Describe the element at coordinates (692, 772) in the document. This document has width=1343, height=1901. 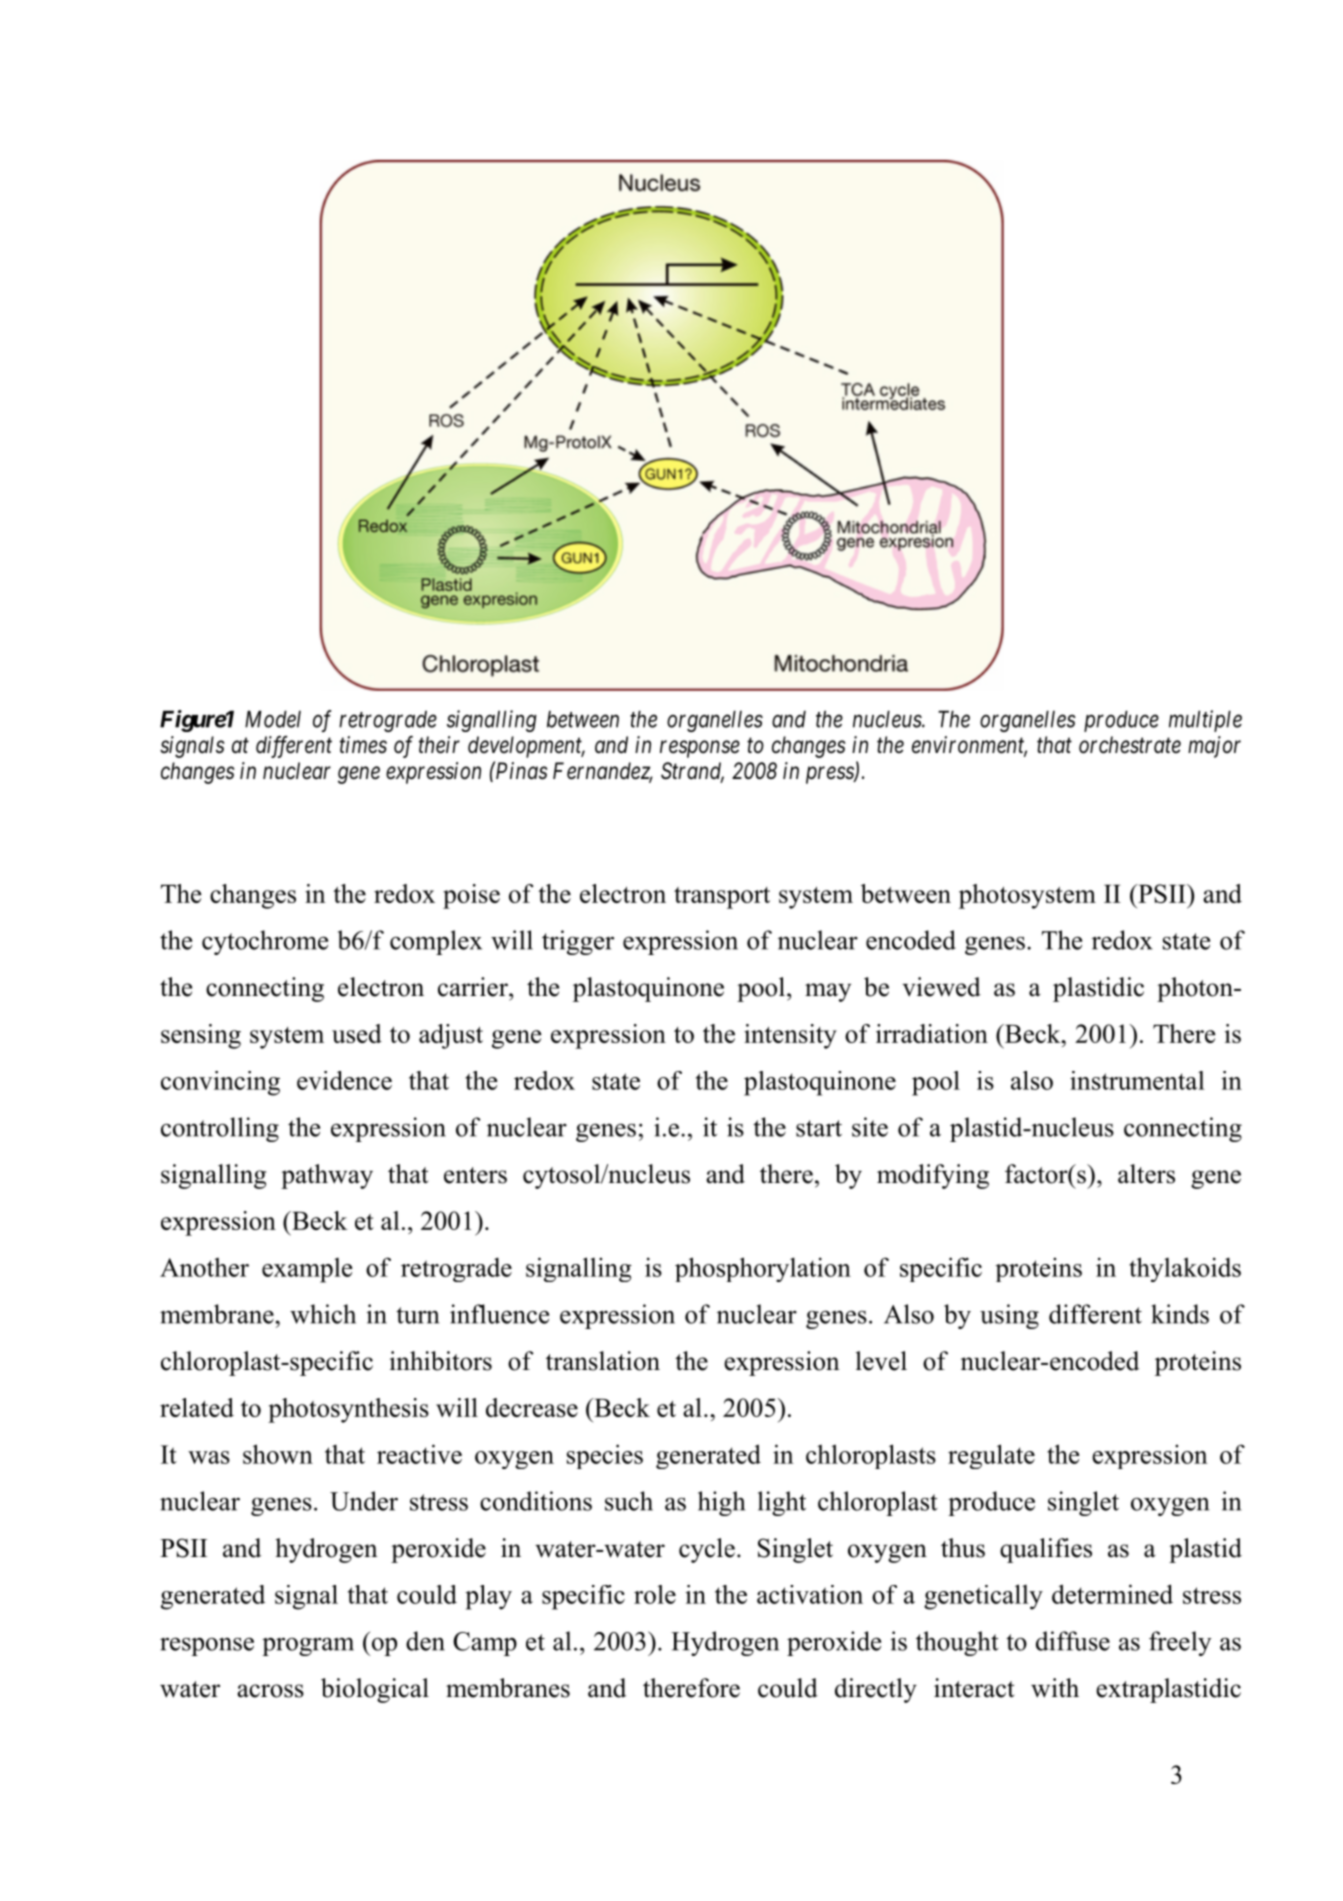
I see `Strand` at that location.
